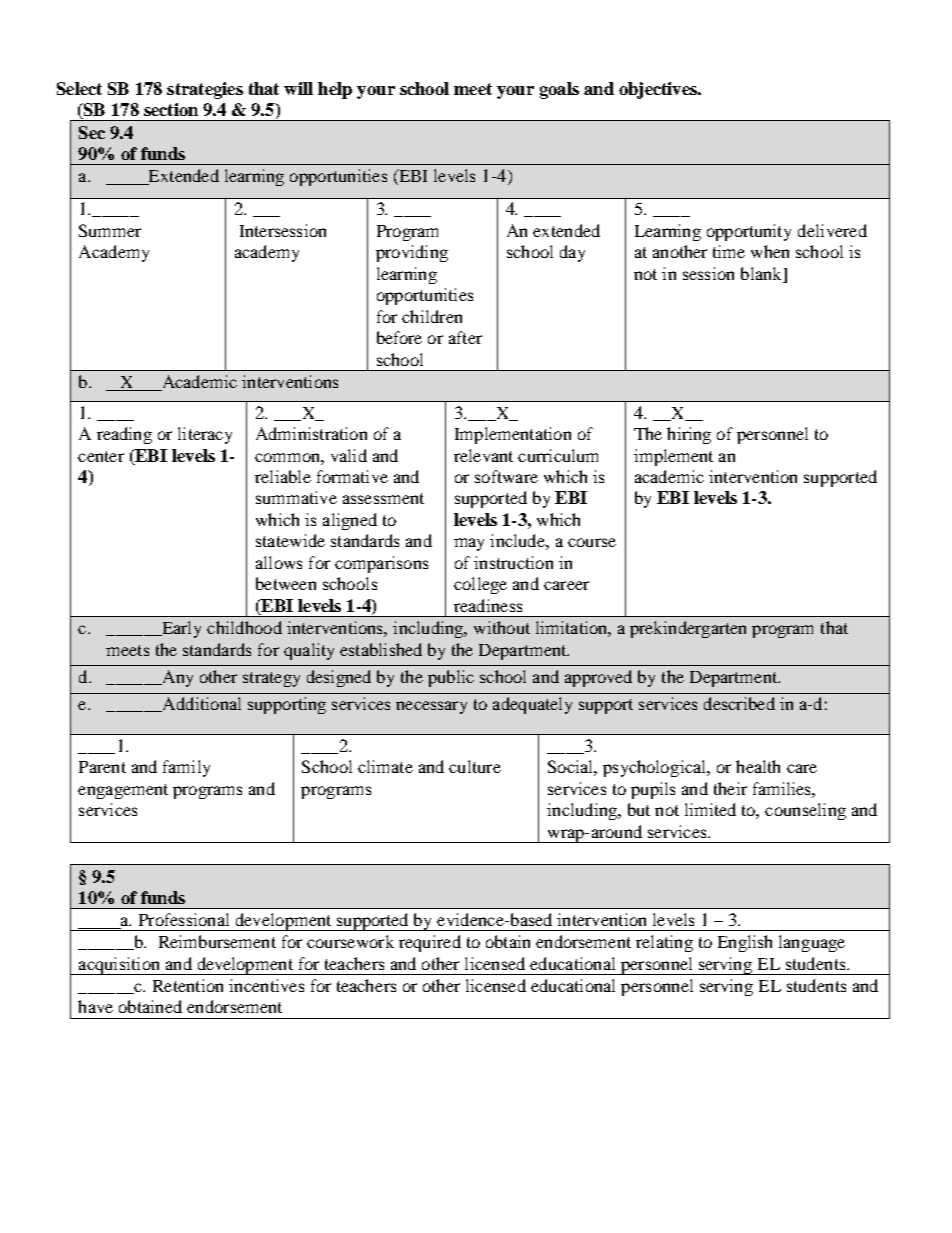  I want to click on required, so click(430, 943).
